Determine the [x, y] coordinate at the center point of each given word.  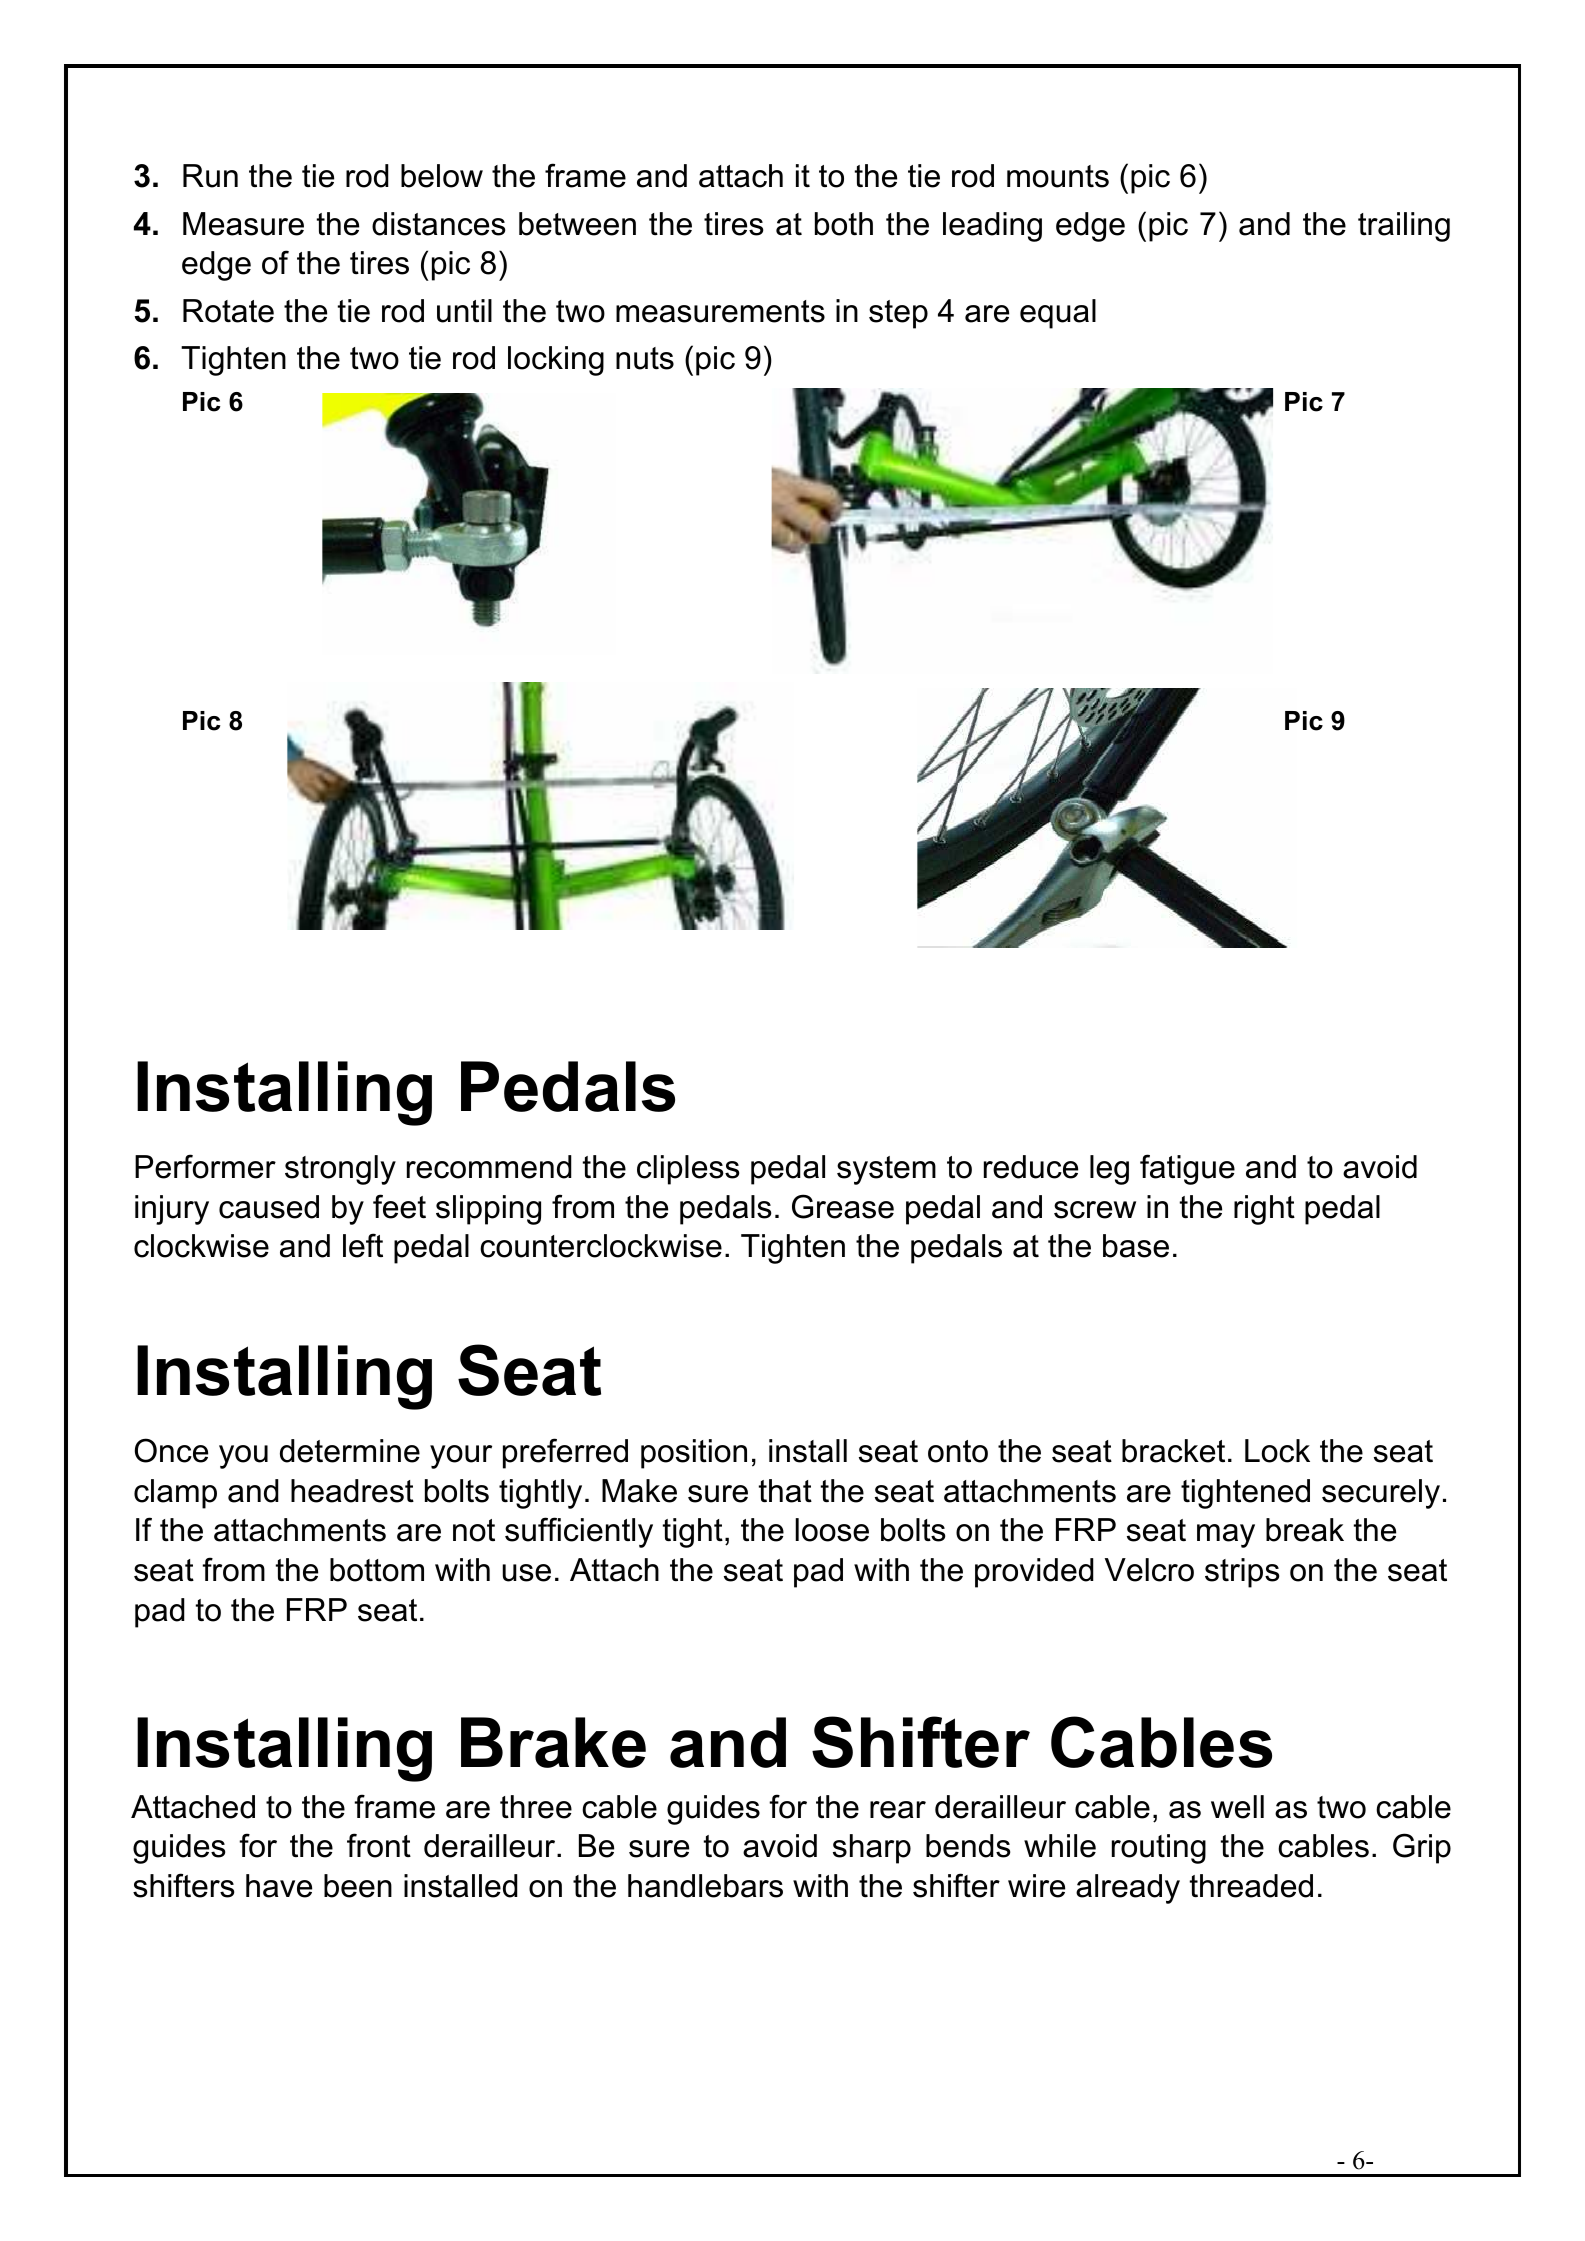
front [379, 1845]
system [886, 1170]
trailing [1404, 227]
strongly [340, 1170]
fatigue [1187, 1169]
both [844, 224]
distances [439, 224]
